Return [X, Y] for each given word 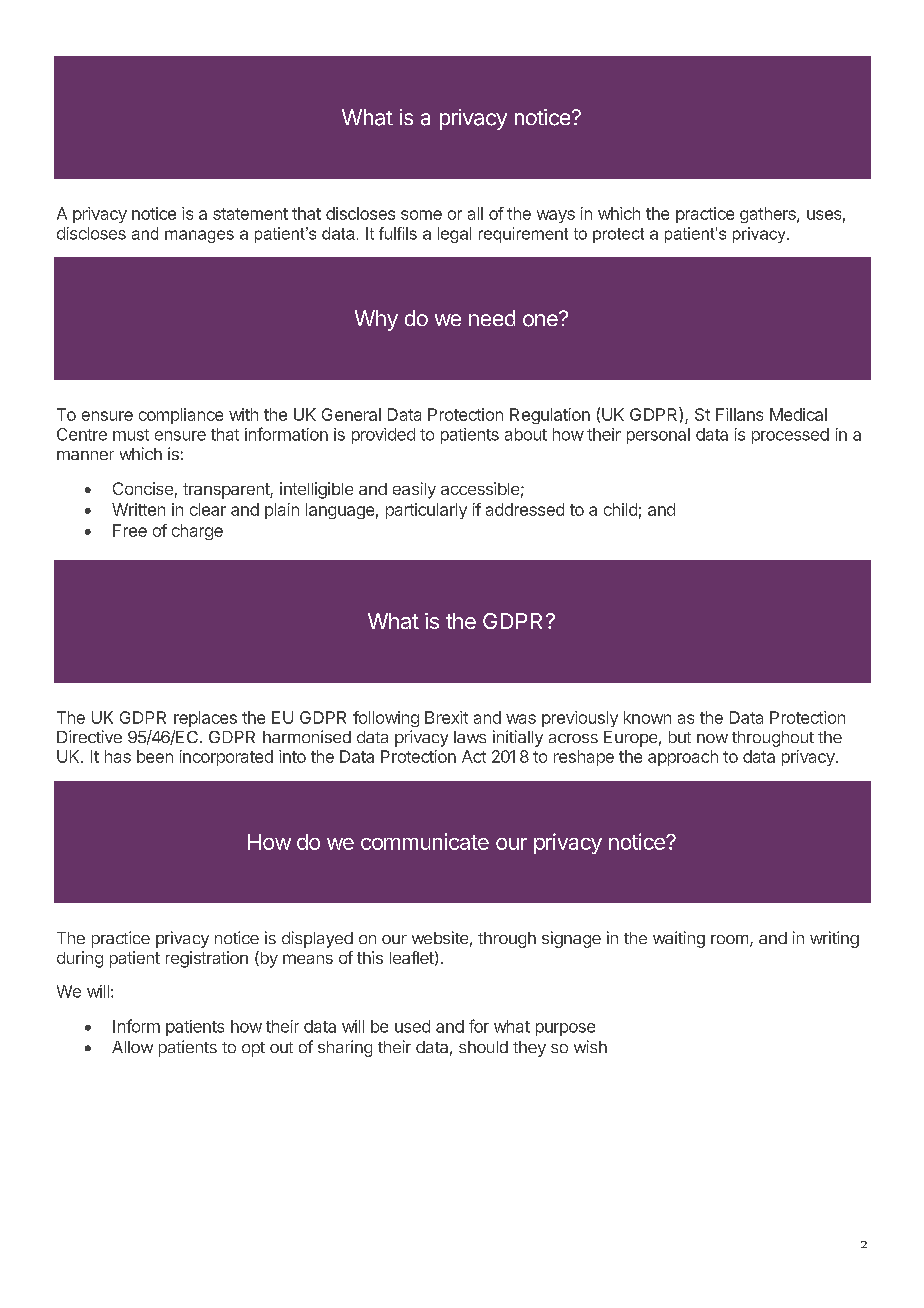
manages [199, 236]
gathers [769, 215]
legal [454, 235]
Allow [132, 1047]
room [729, 939]
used [412, 1026]
